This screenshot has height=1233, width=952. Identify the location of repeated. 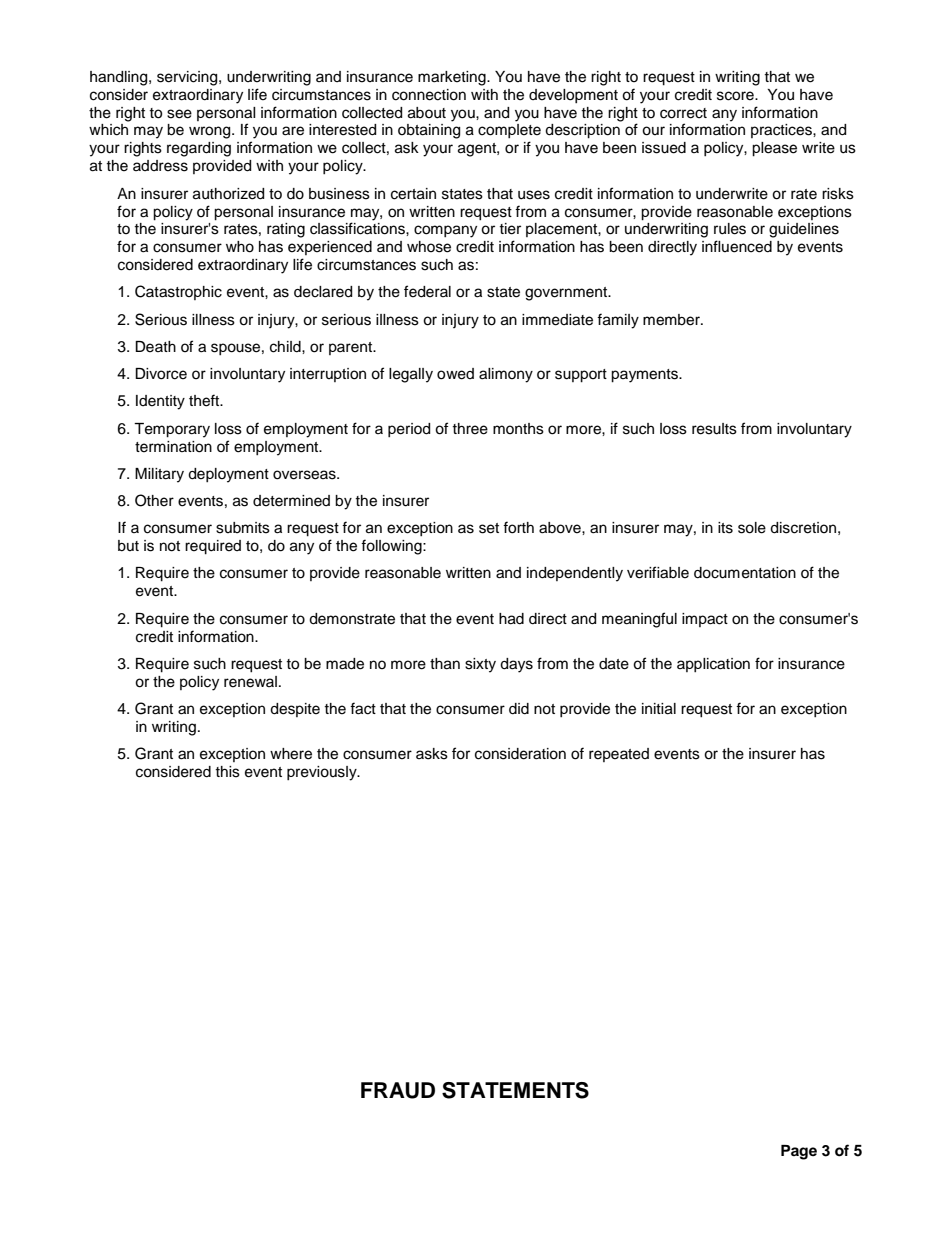
(619, 755).
